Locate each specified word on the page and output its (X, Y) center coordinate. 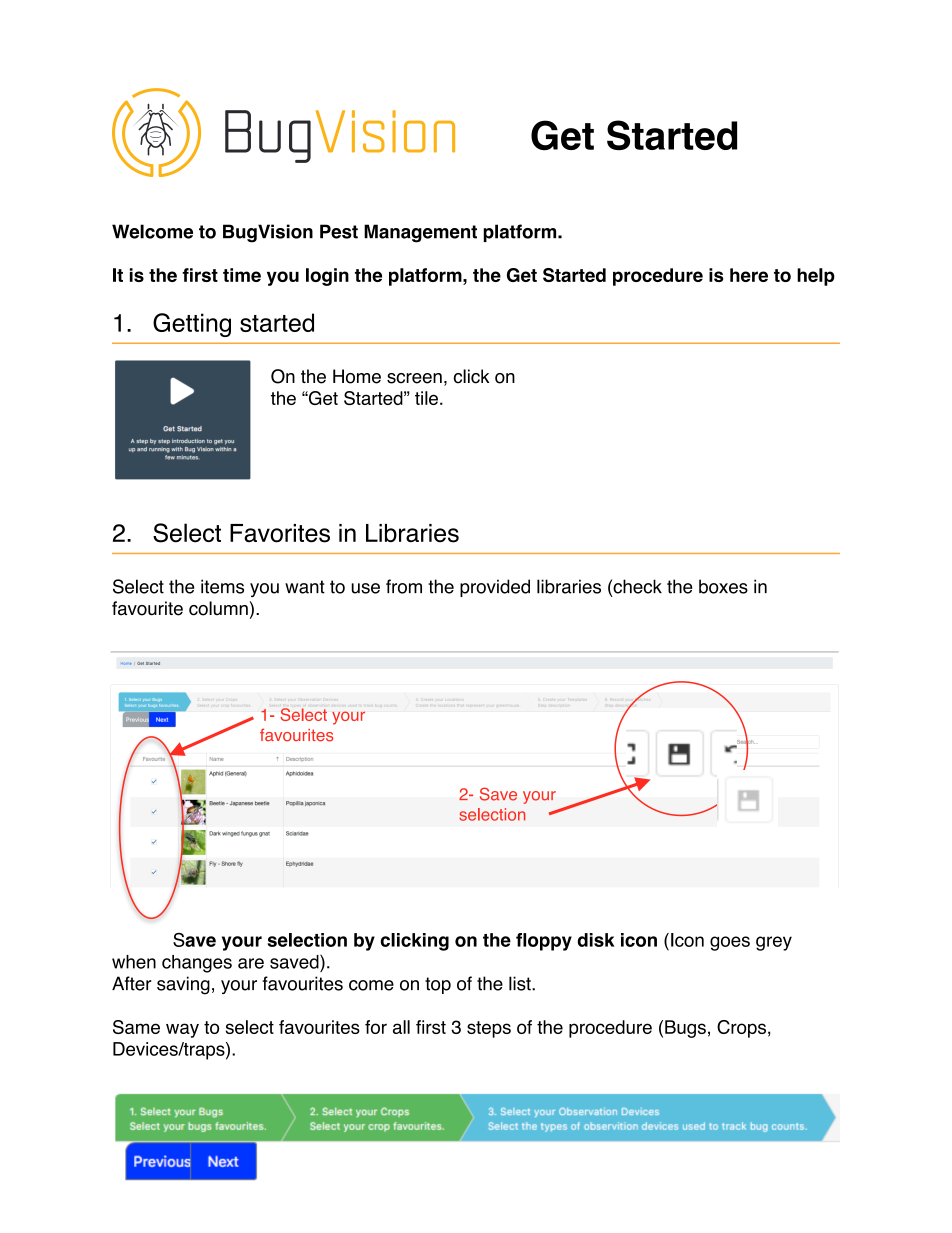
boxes (723, 586)
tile (426, 398)
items (222, 586)
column (218, 608)
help (816, 277)
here (749, 275)
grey (774, 943)
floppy (544, 942)
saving (183, 985)
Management (420, 233)
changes (197, 964)
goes (730, 943)
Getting (192, 325)
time (242, 275)
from (404, 586)
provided (495, 588)
